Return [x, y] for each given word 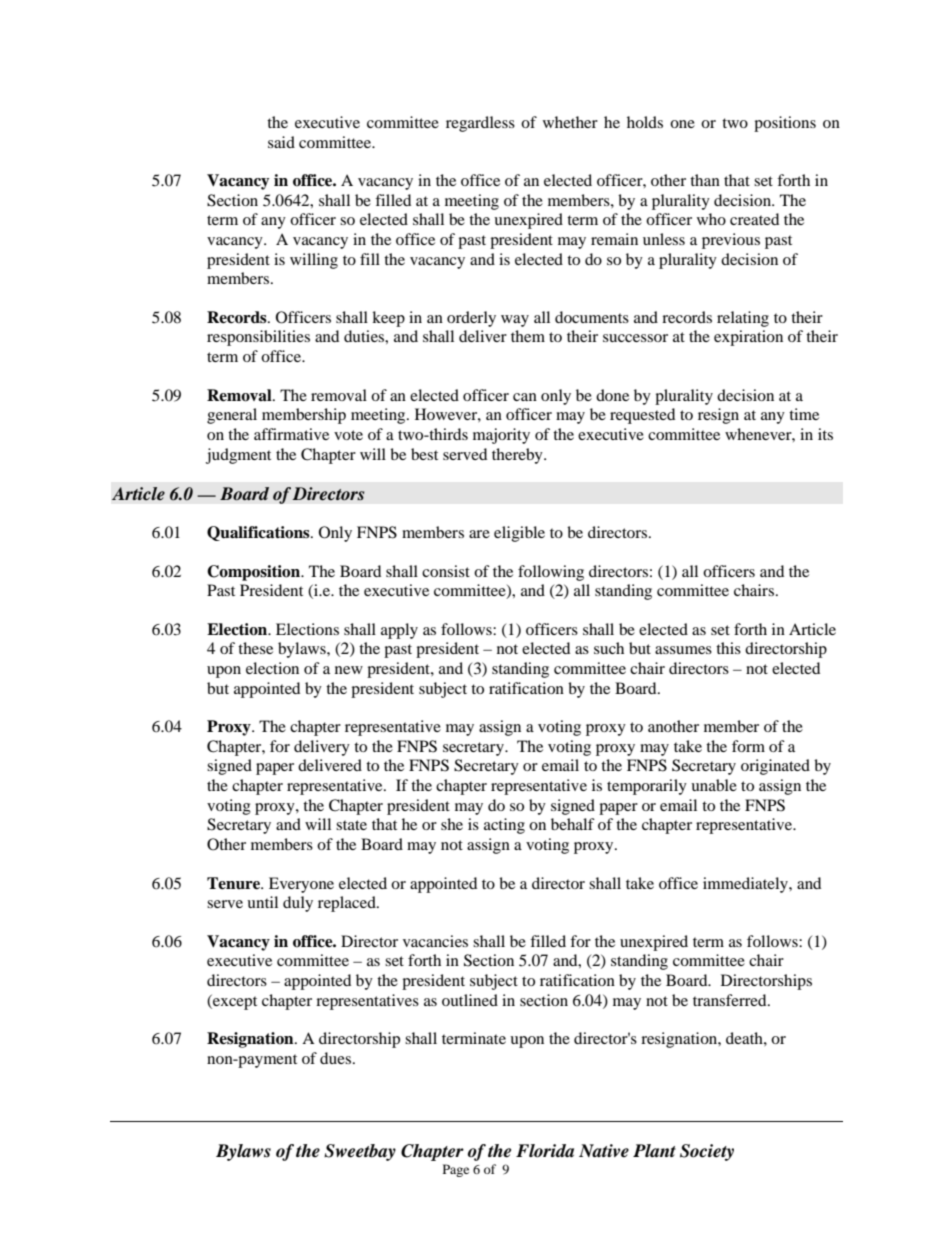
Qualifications [259, 533]
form [748, 746]
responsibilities [258, 338]
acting [504, 826]
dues [335, 1058]
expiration [748, 338]
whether [570, 122]
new [349, 670]
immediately [746, 885]
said [281, 142]
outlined [470, 1000]
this [728, 648]
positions [785, 124]
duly [298, 904]
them [528, 336]
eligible [519, 534]
